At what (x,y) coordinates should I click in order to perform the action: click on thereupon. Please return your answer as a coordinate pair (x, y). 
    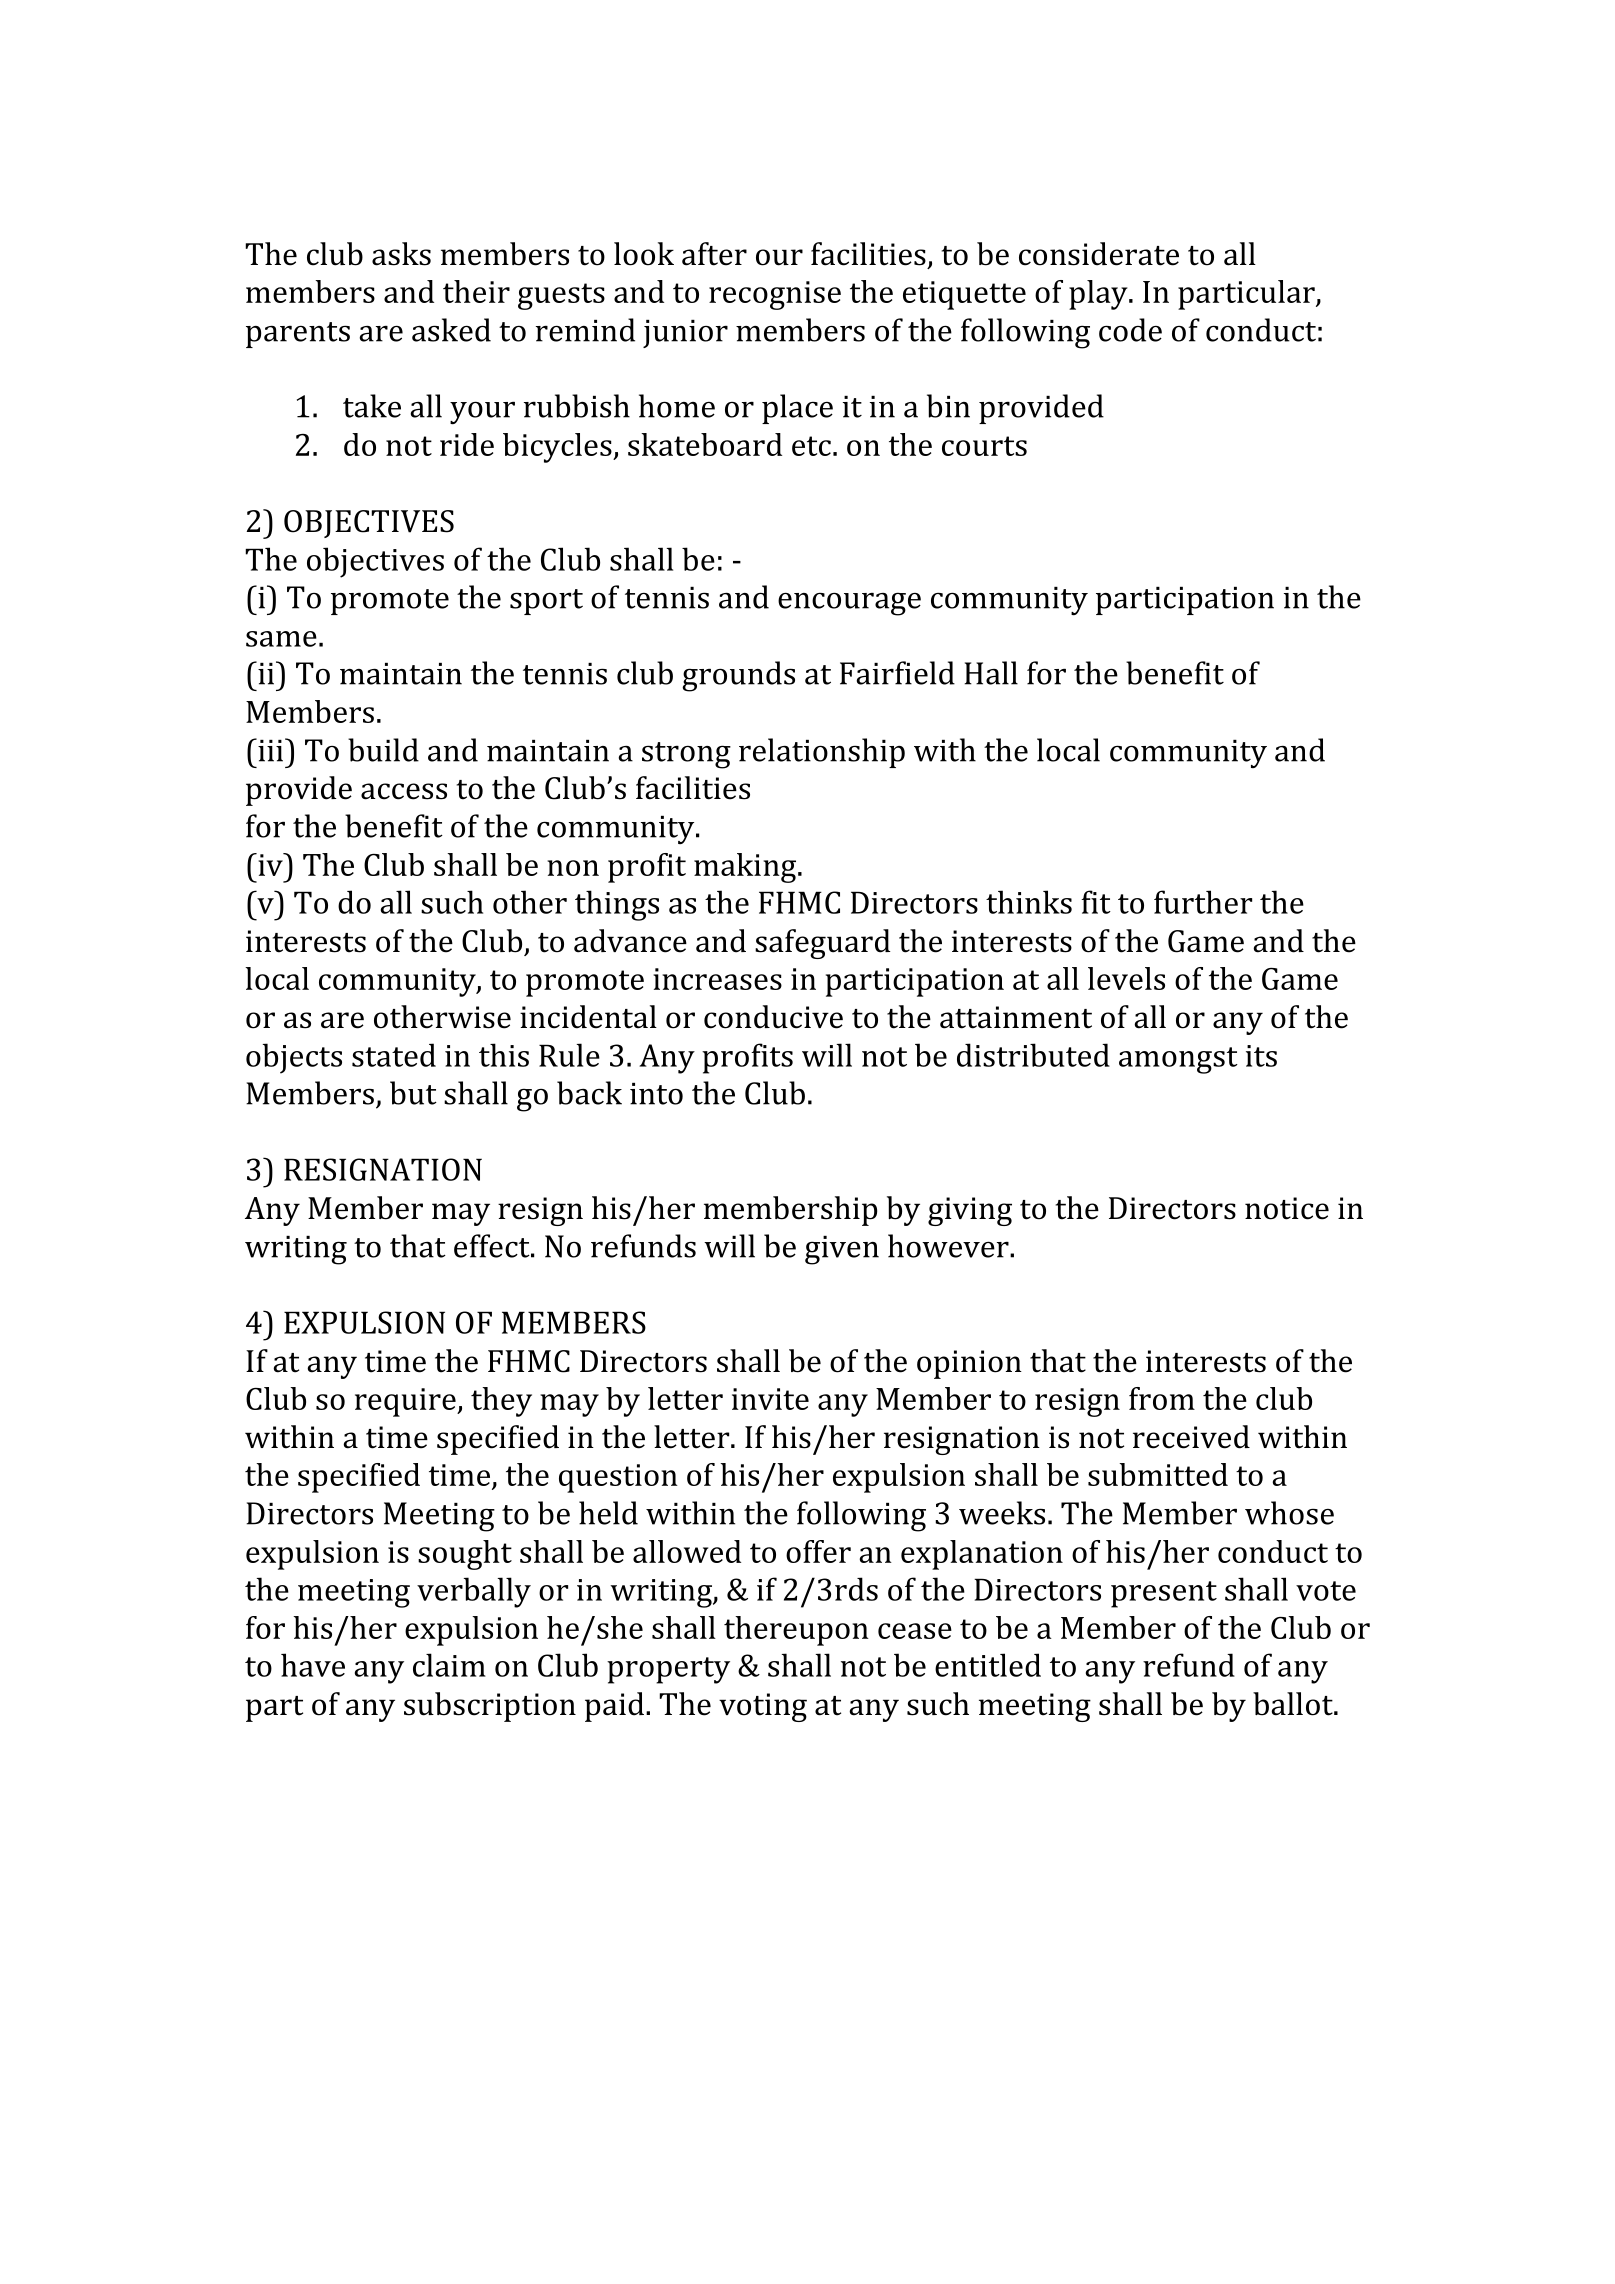
    Looking at the image, I should click on (796, 1631).
